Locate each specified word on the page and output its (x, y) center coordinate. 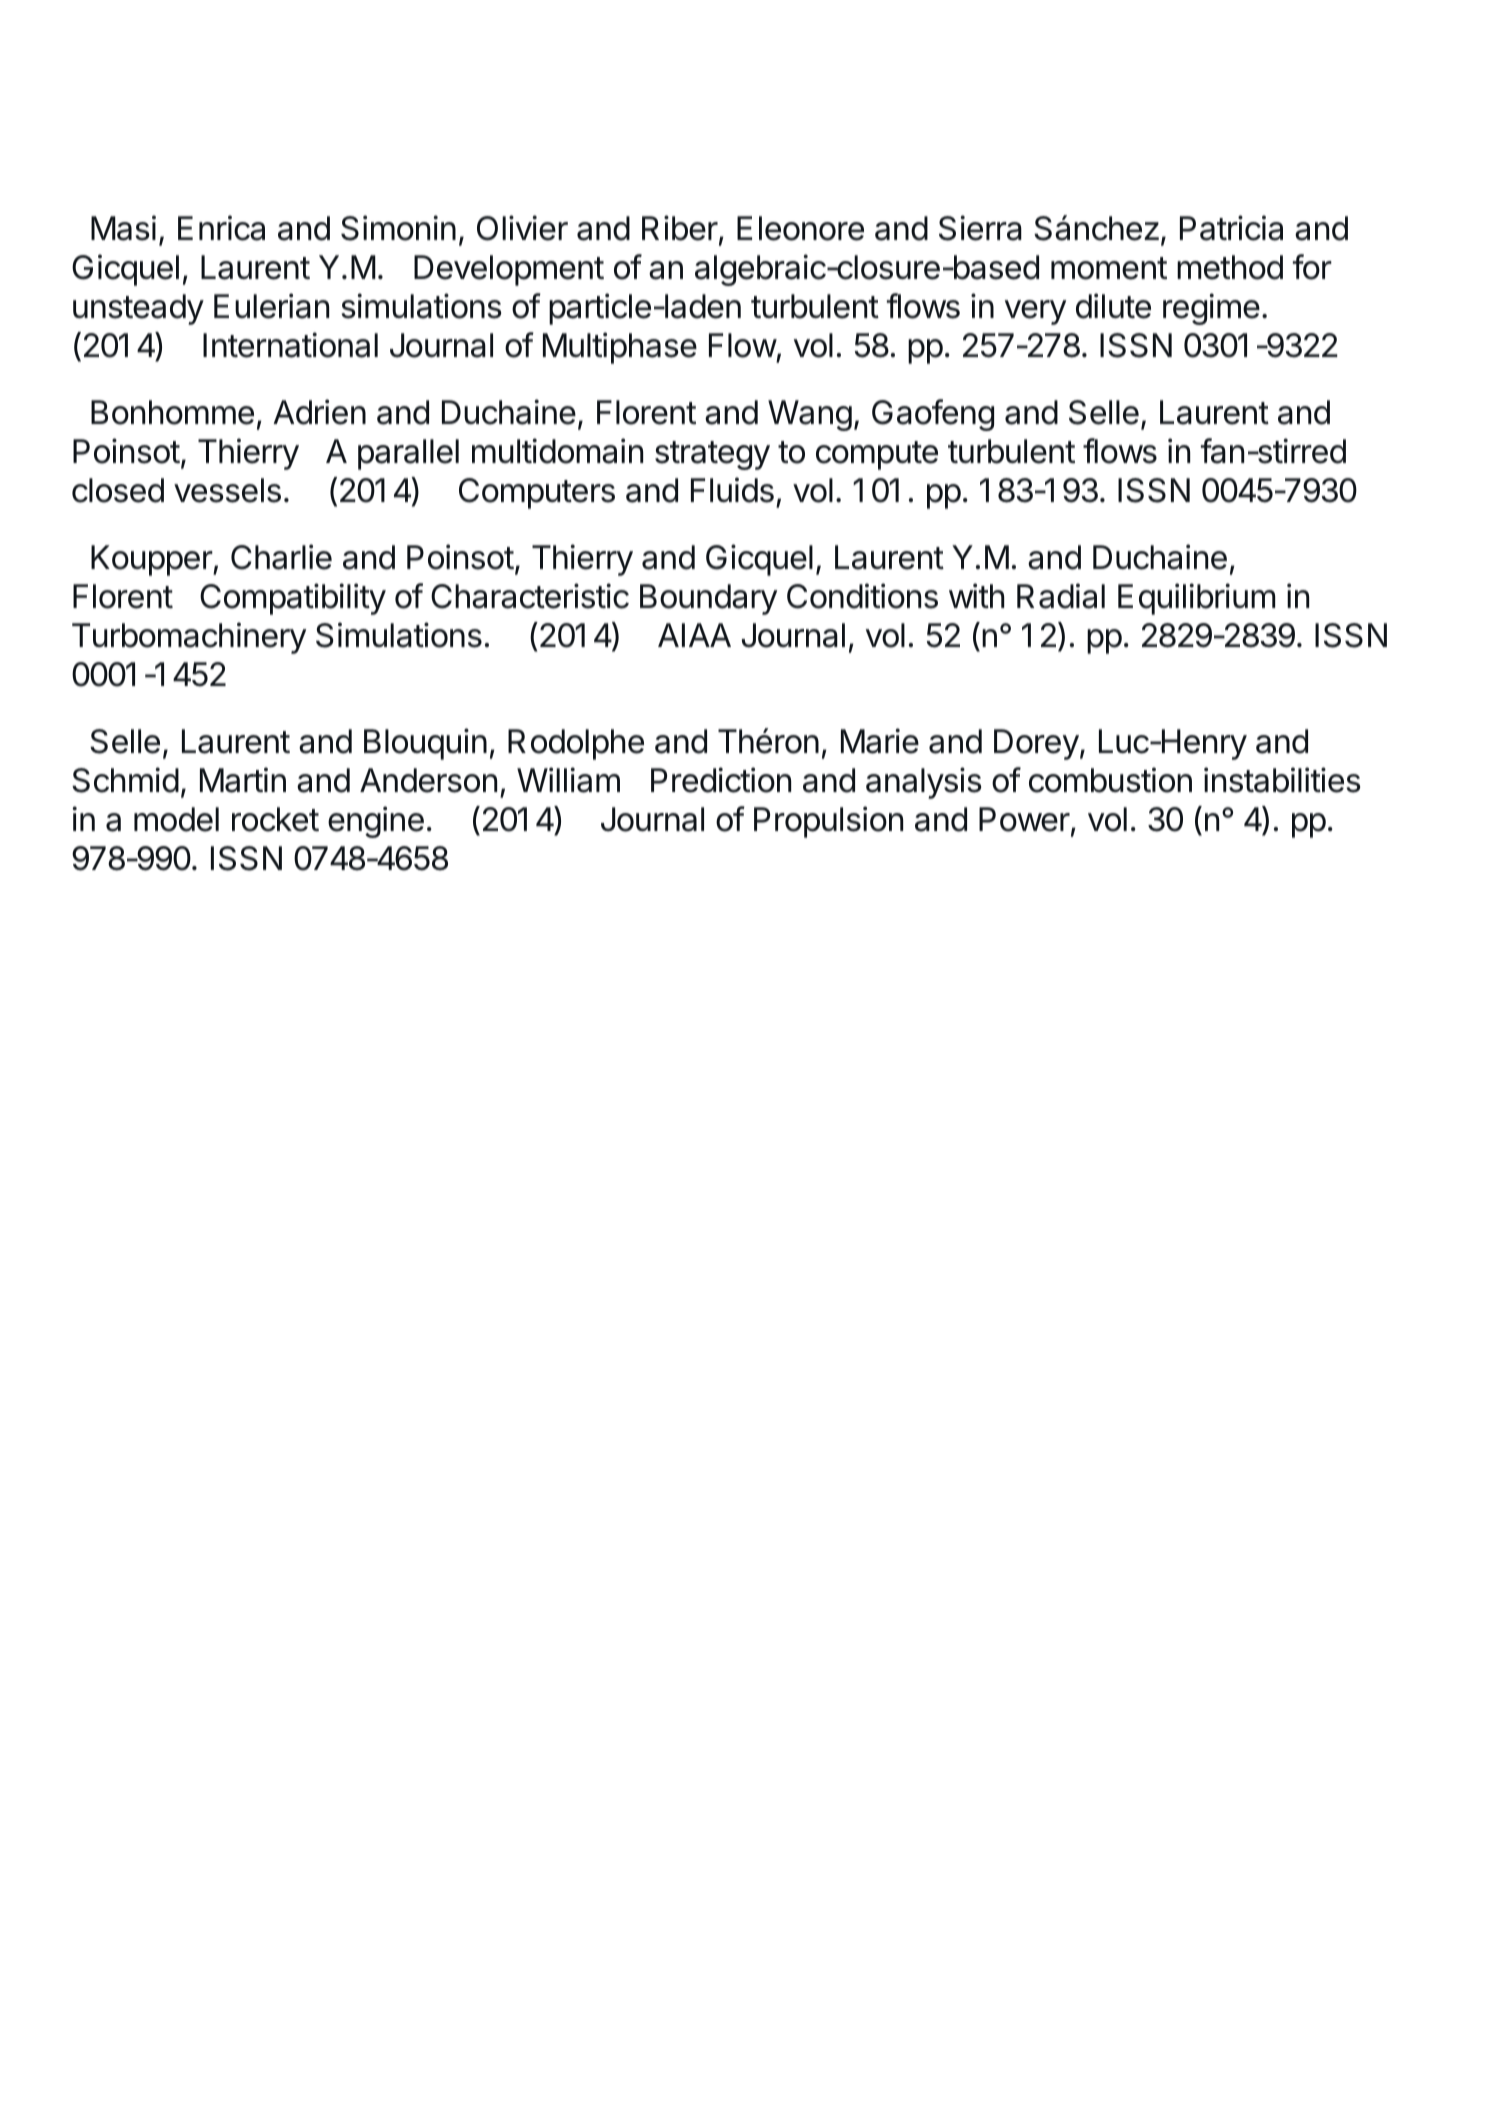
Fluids (732, 490)
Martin (243, 780)
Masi (123, 228)
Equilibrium (1196, 599)
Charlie (281, 557)
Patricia (1231, 228)
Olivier (522, 228)
